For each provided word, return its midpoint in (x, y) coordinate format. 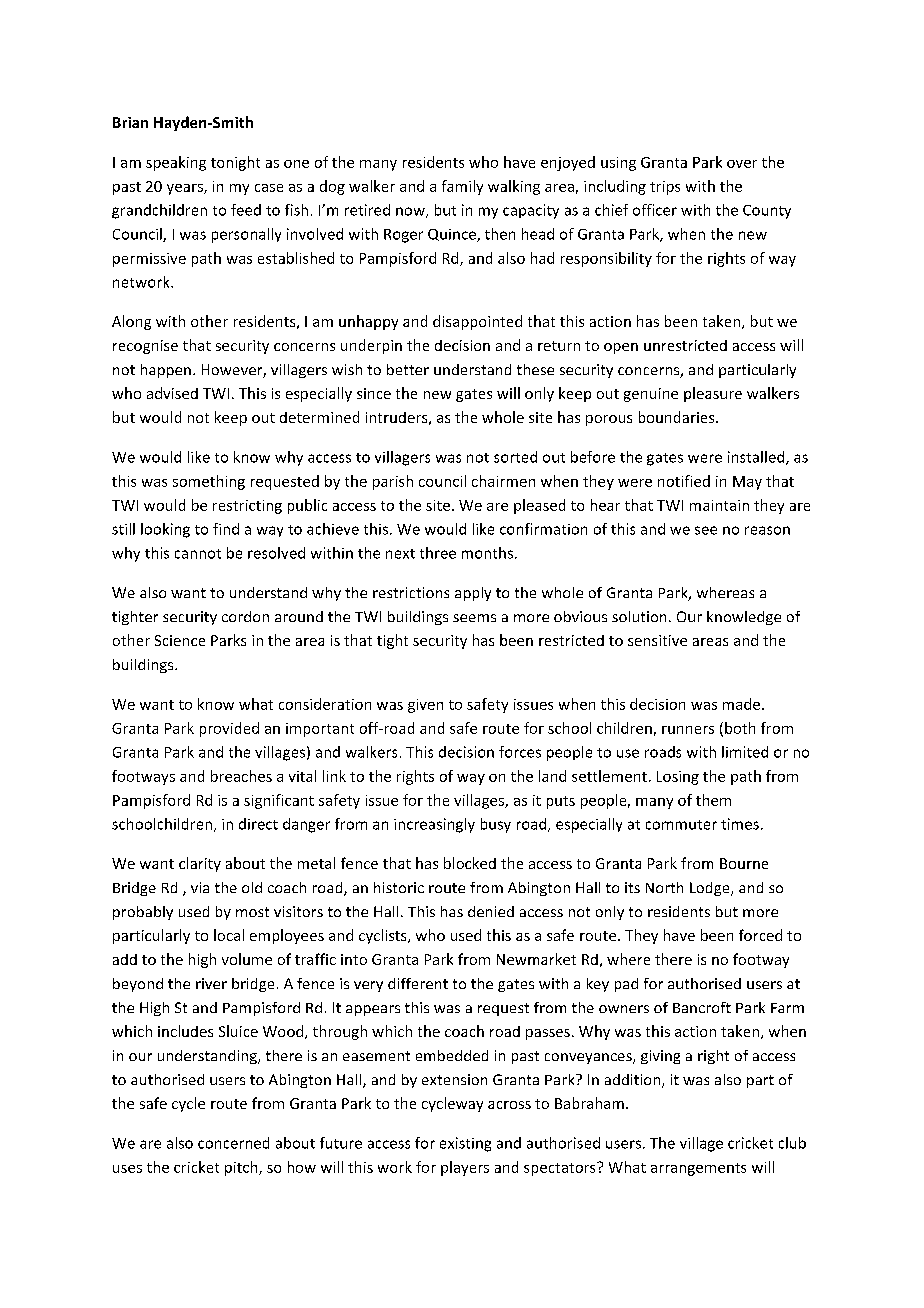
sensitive (657, 640)
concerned (233, 1143)
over (742, 164)
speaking (176, 163)
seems (474, 618)
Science (180, 640)
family (462, 187)
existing (465, 1144)
